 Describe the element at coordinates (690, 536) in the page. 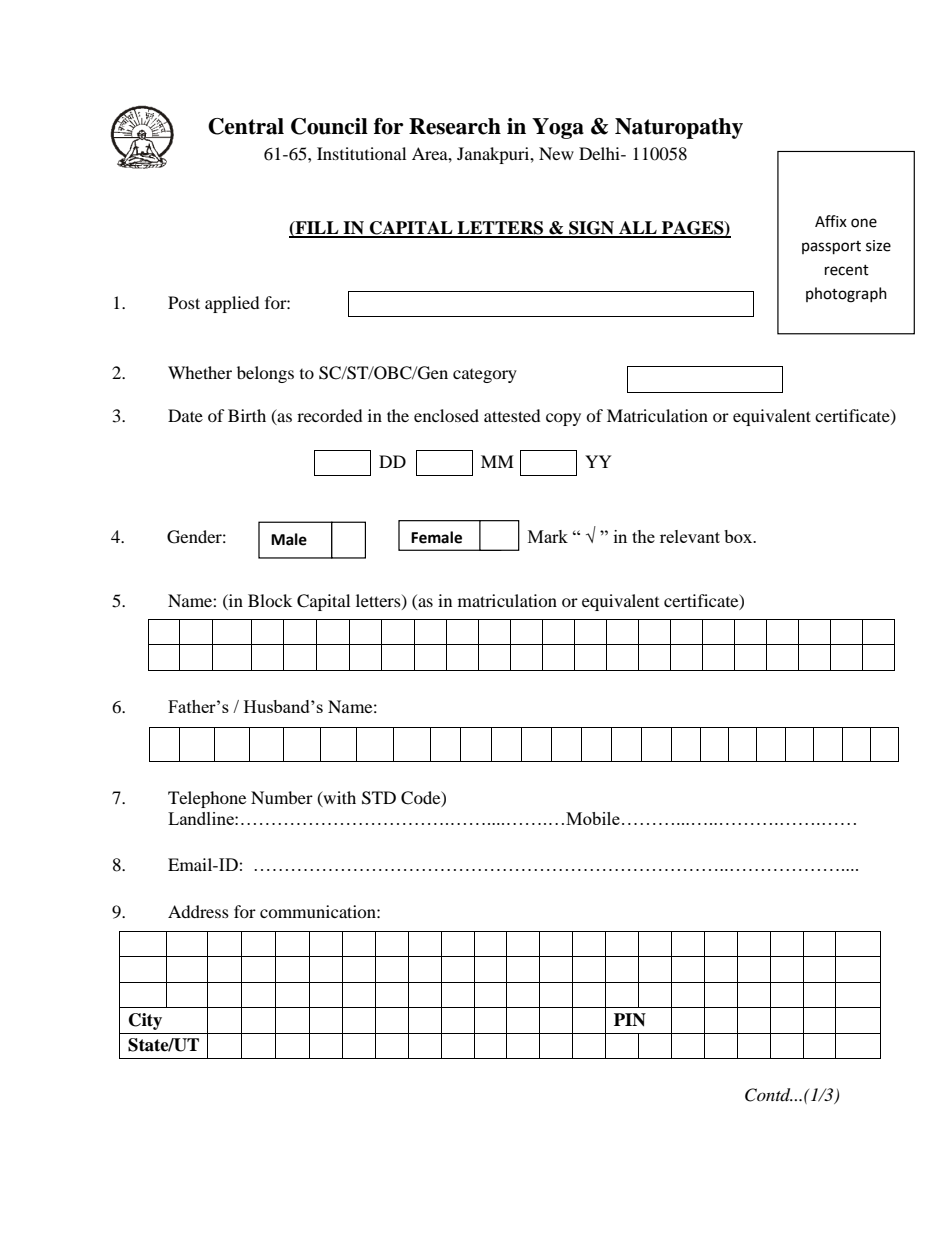

I see `relevant` at that location.
